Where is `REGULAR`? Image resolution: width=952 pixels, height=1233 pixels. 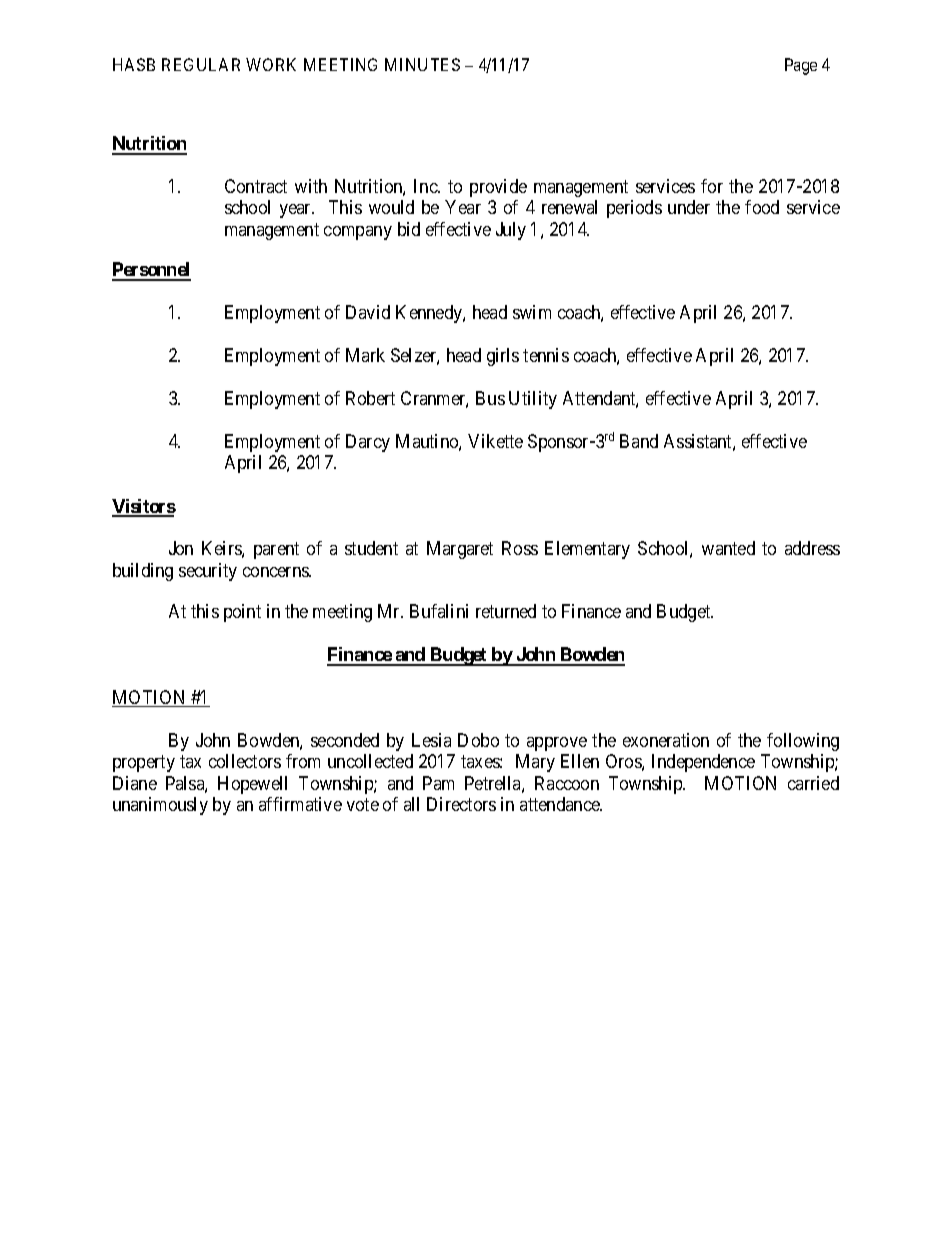 REGULAR is located at coordinates (201, 64).
